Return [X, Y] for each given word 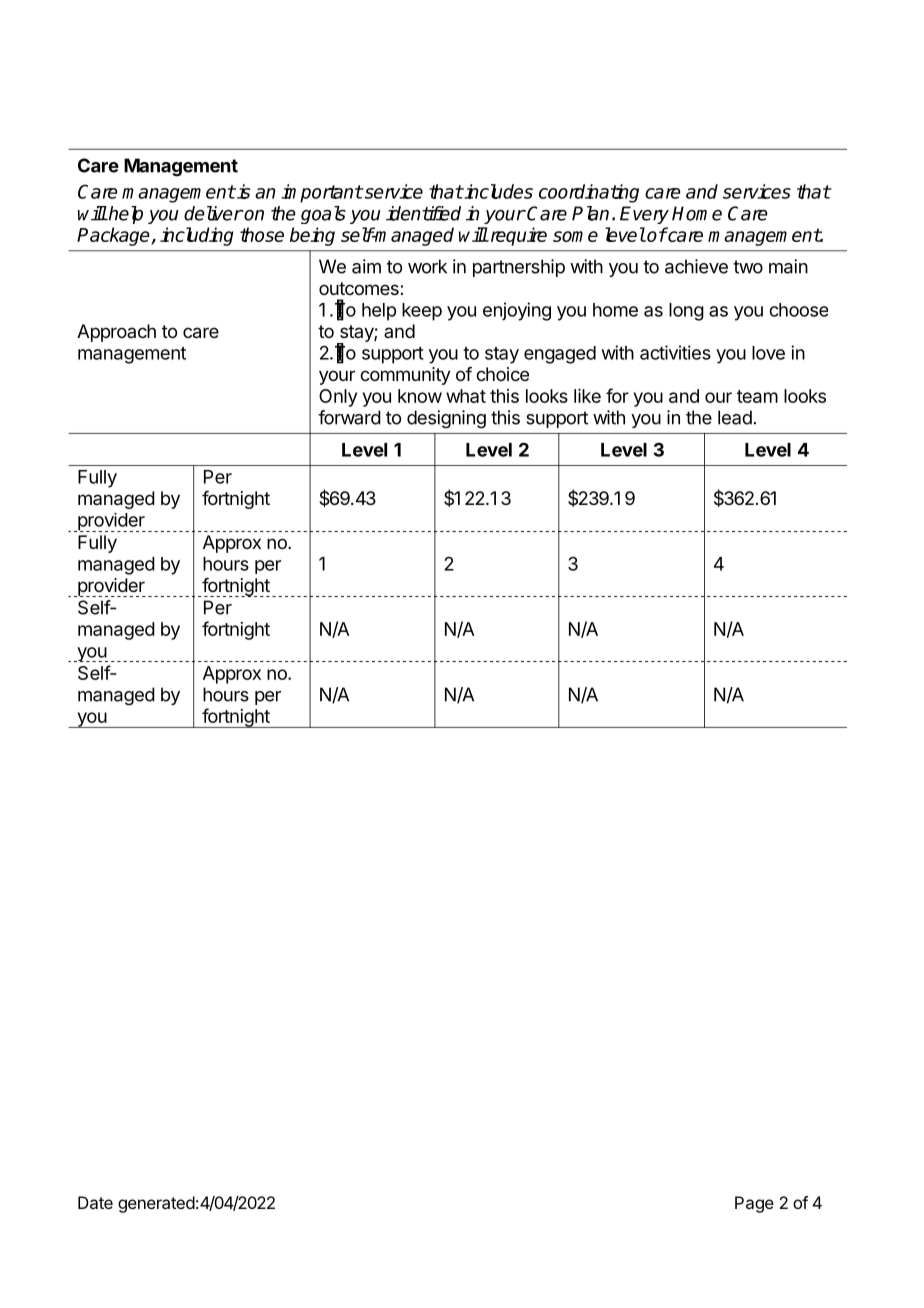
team [757, 396]
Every [644, 215]
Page [754, 1204]
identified [423, 213]
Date [95, 1202]
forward [349, 417]
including [197, 236]
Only [338, 398]
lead [735, 417]
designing [446, 419]
